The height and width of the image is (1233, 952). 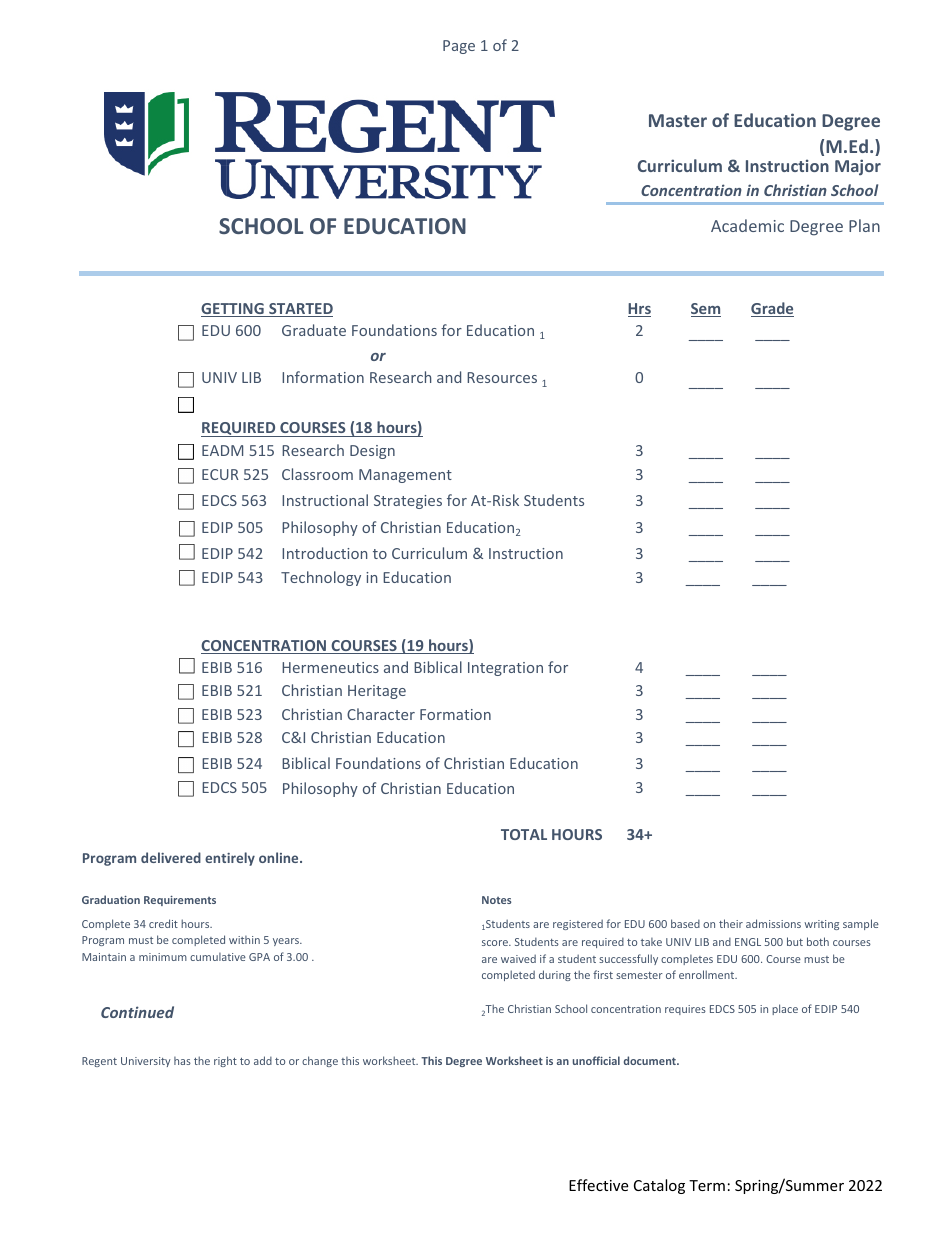 I want to click on admissions, so click(x=773, y=923).
